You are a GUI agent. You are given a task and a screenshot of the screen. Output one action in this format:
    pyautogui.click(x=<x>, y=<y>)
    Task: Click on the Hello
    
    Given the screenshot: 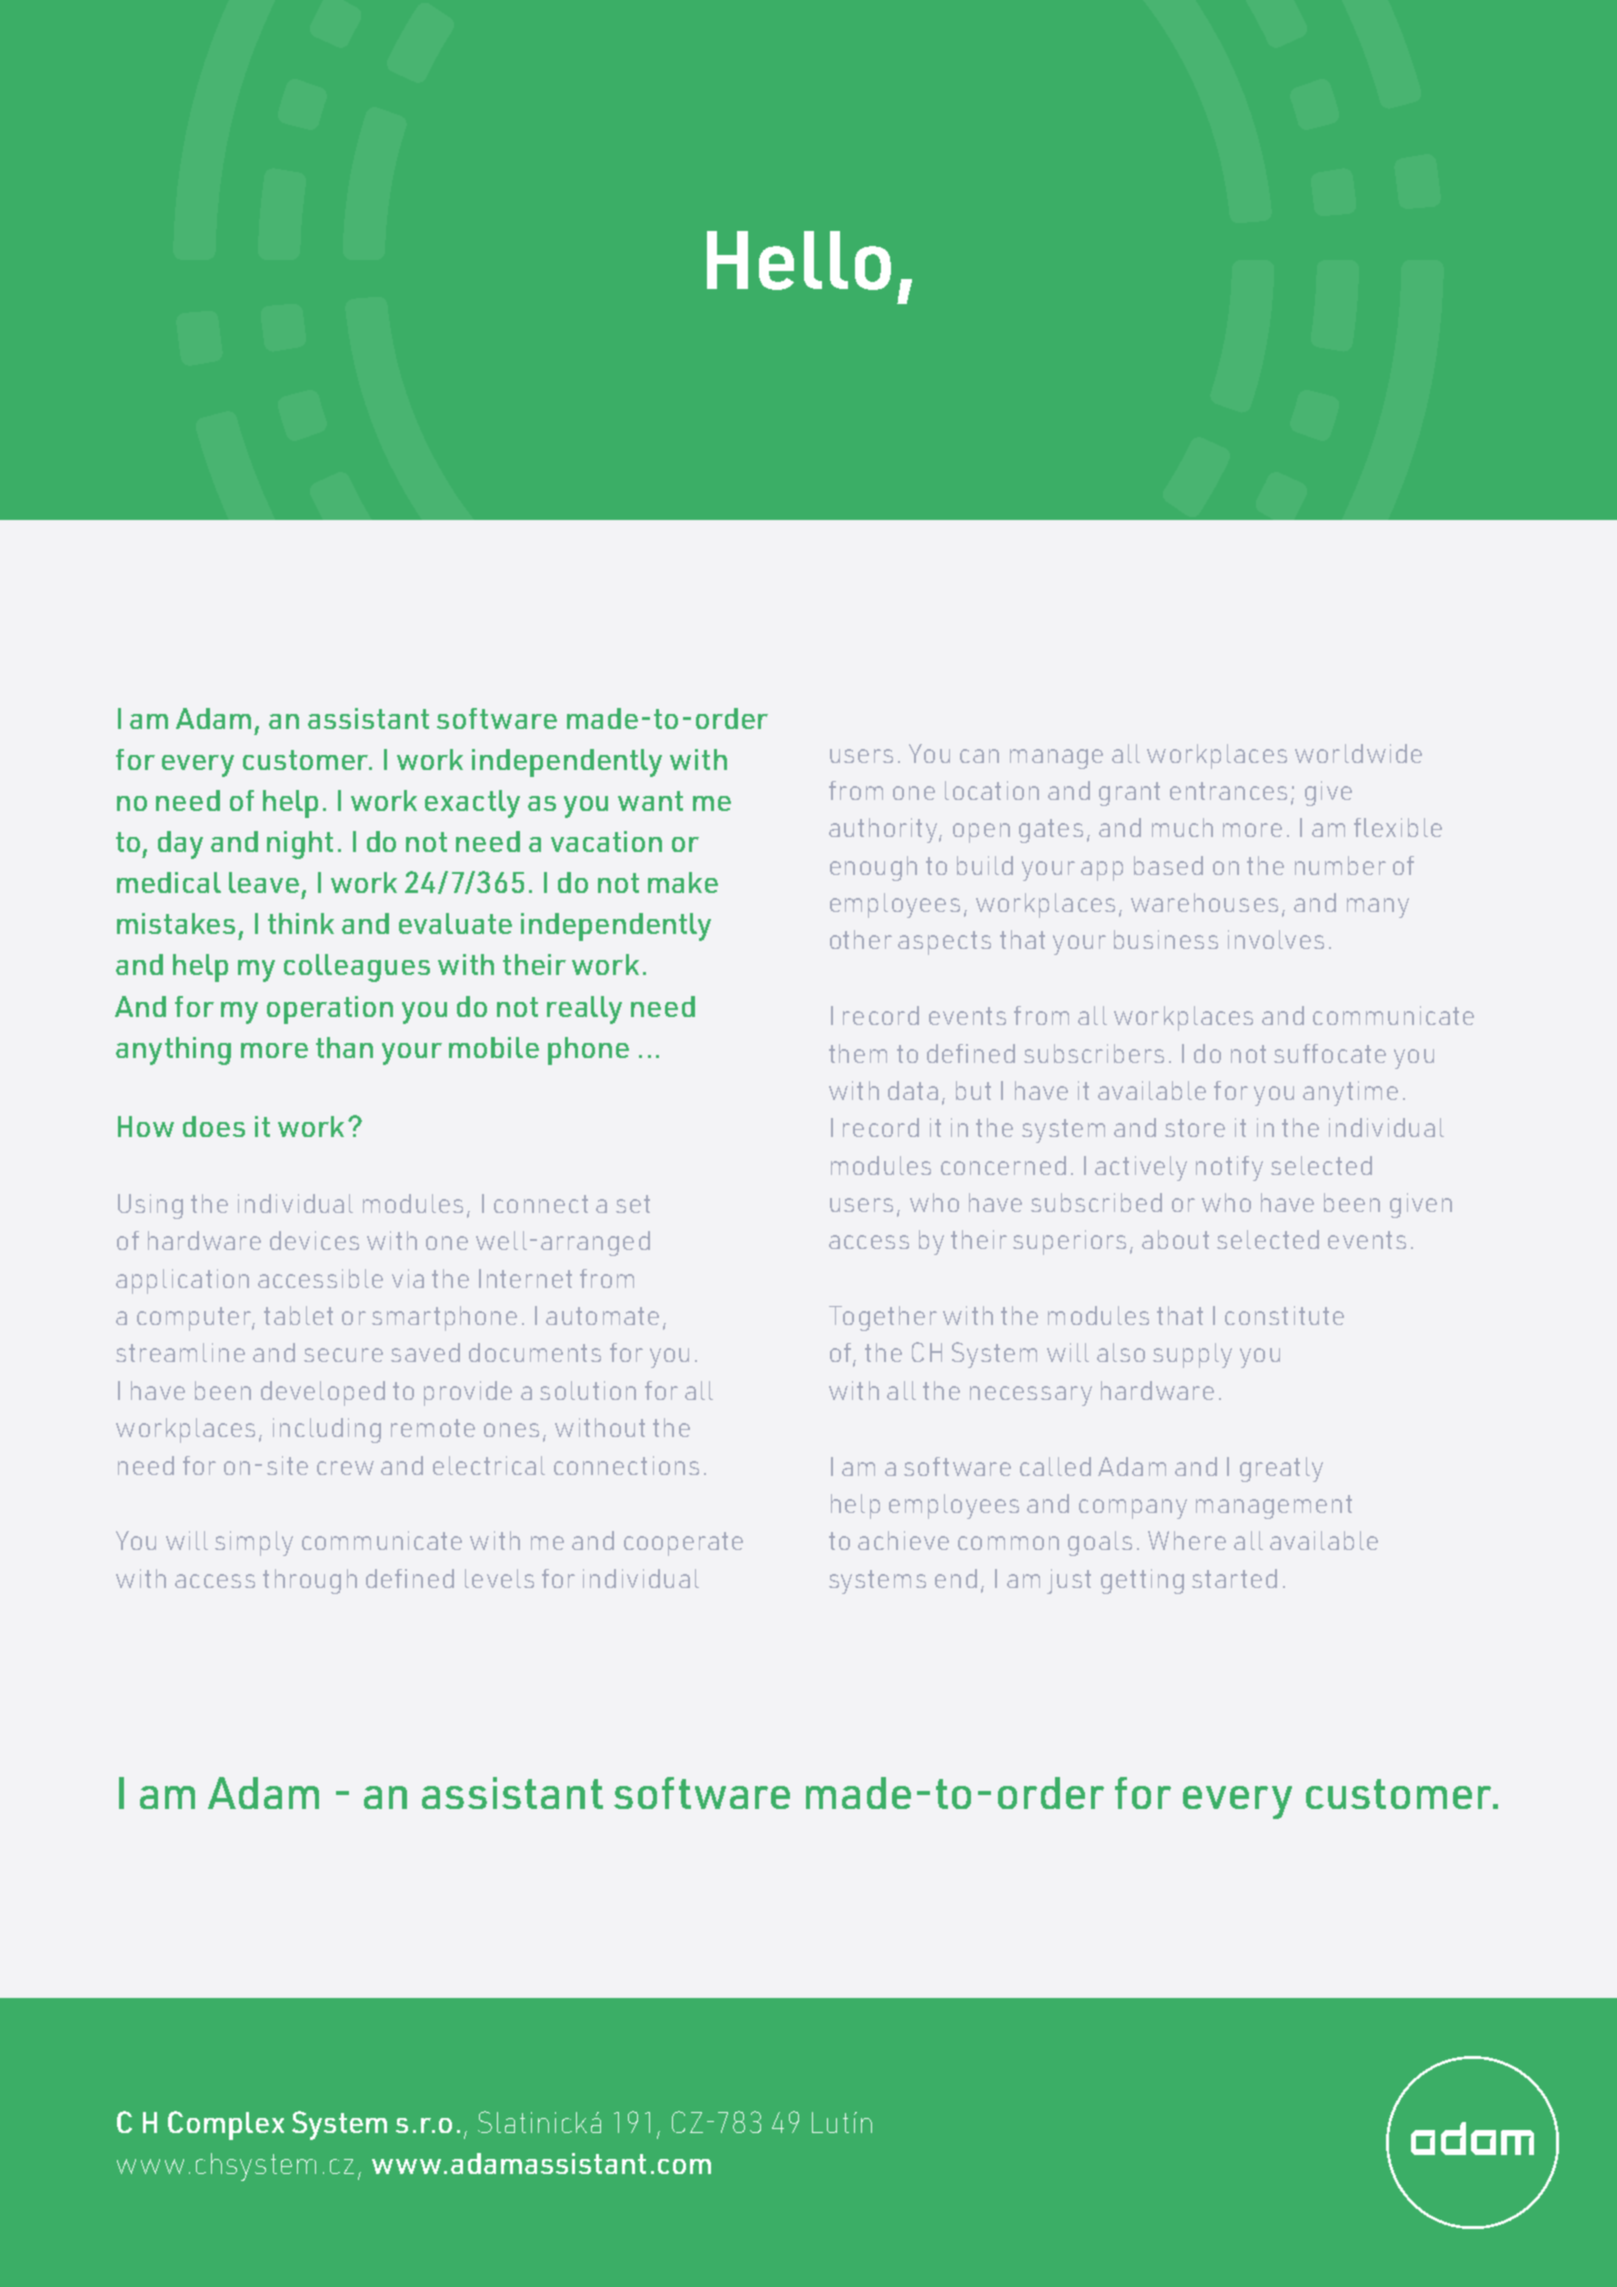 What is the action you would take?
    pyautogui.click(x=799, y=260)
